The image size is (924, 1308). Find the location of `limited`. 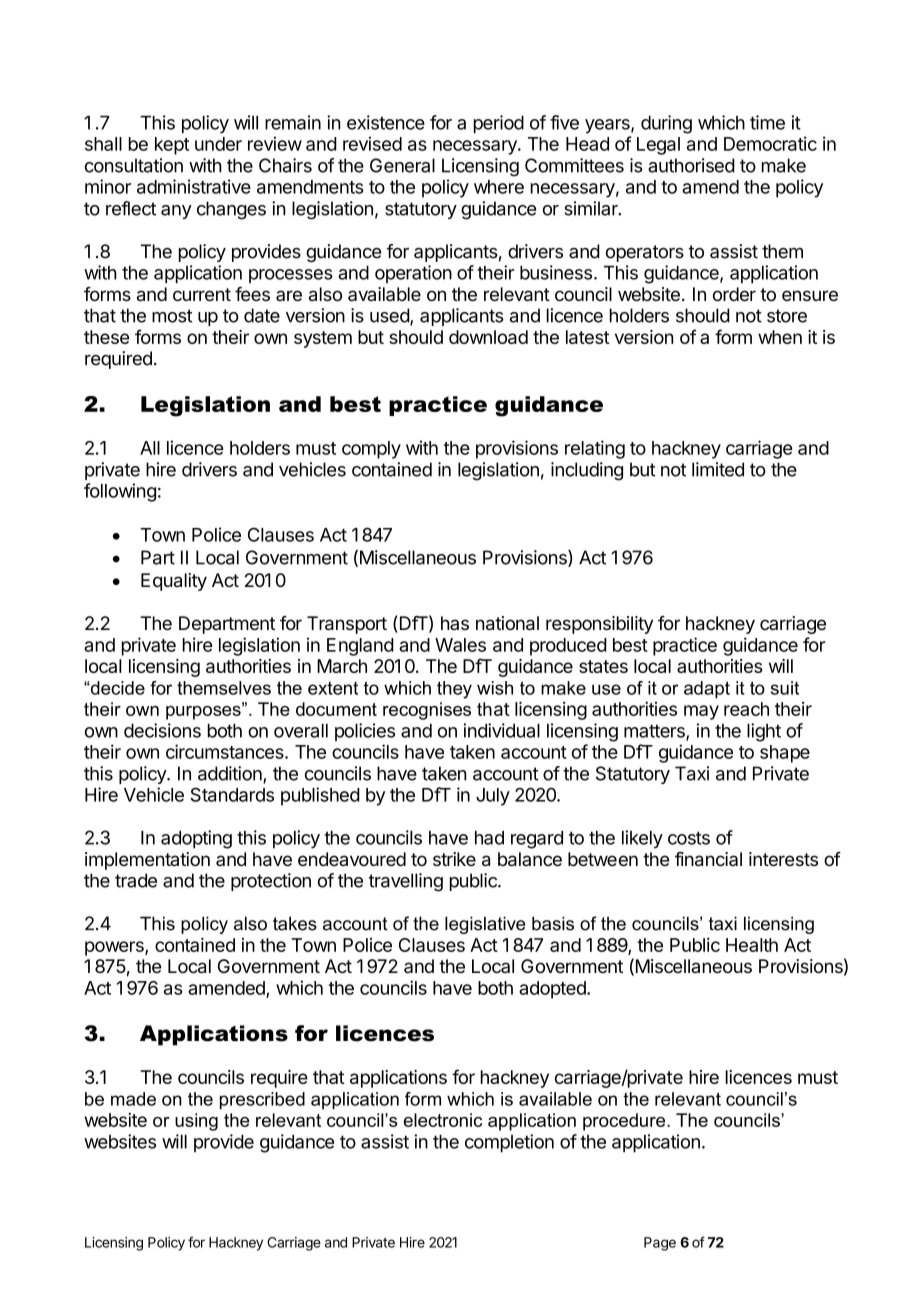

limited is located at coordinates (718, 469).
